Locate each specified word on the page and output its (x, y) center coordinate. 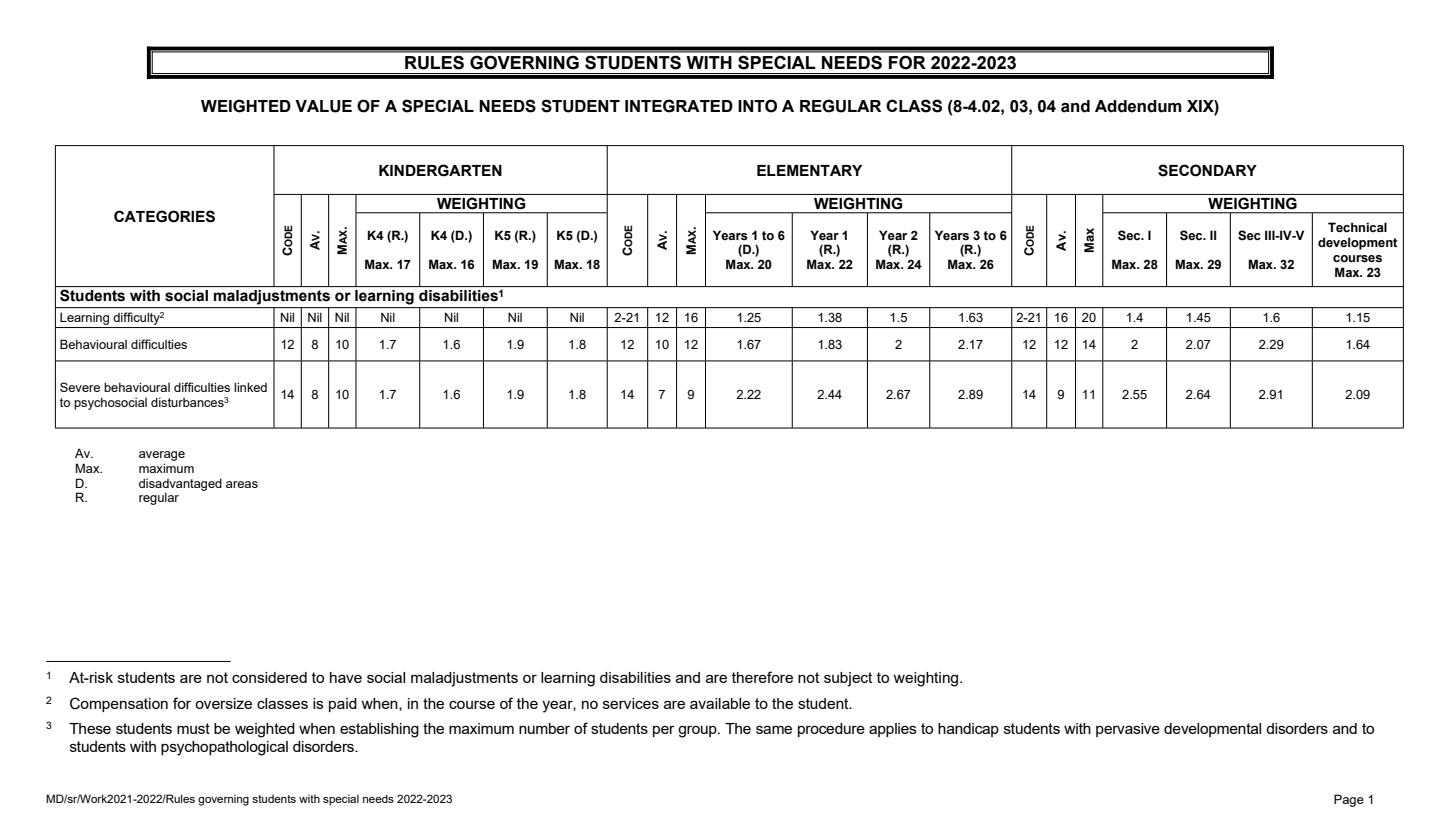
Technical (1357, 227)
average (162, 456)
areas (242, 484)
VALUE (323, 106)
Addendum (1138, 106)
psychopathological (224, 748)
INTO (757, 106)
